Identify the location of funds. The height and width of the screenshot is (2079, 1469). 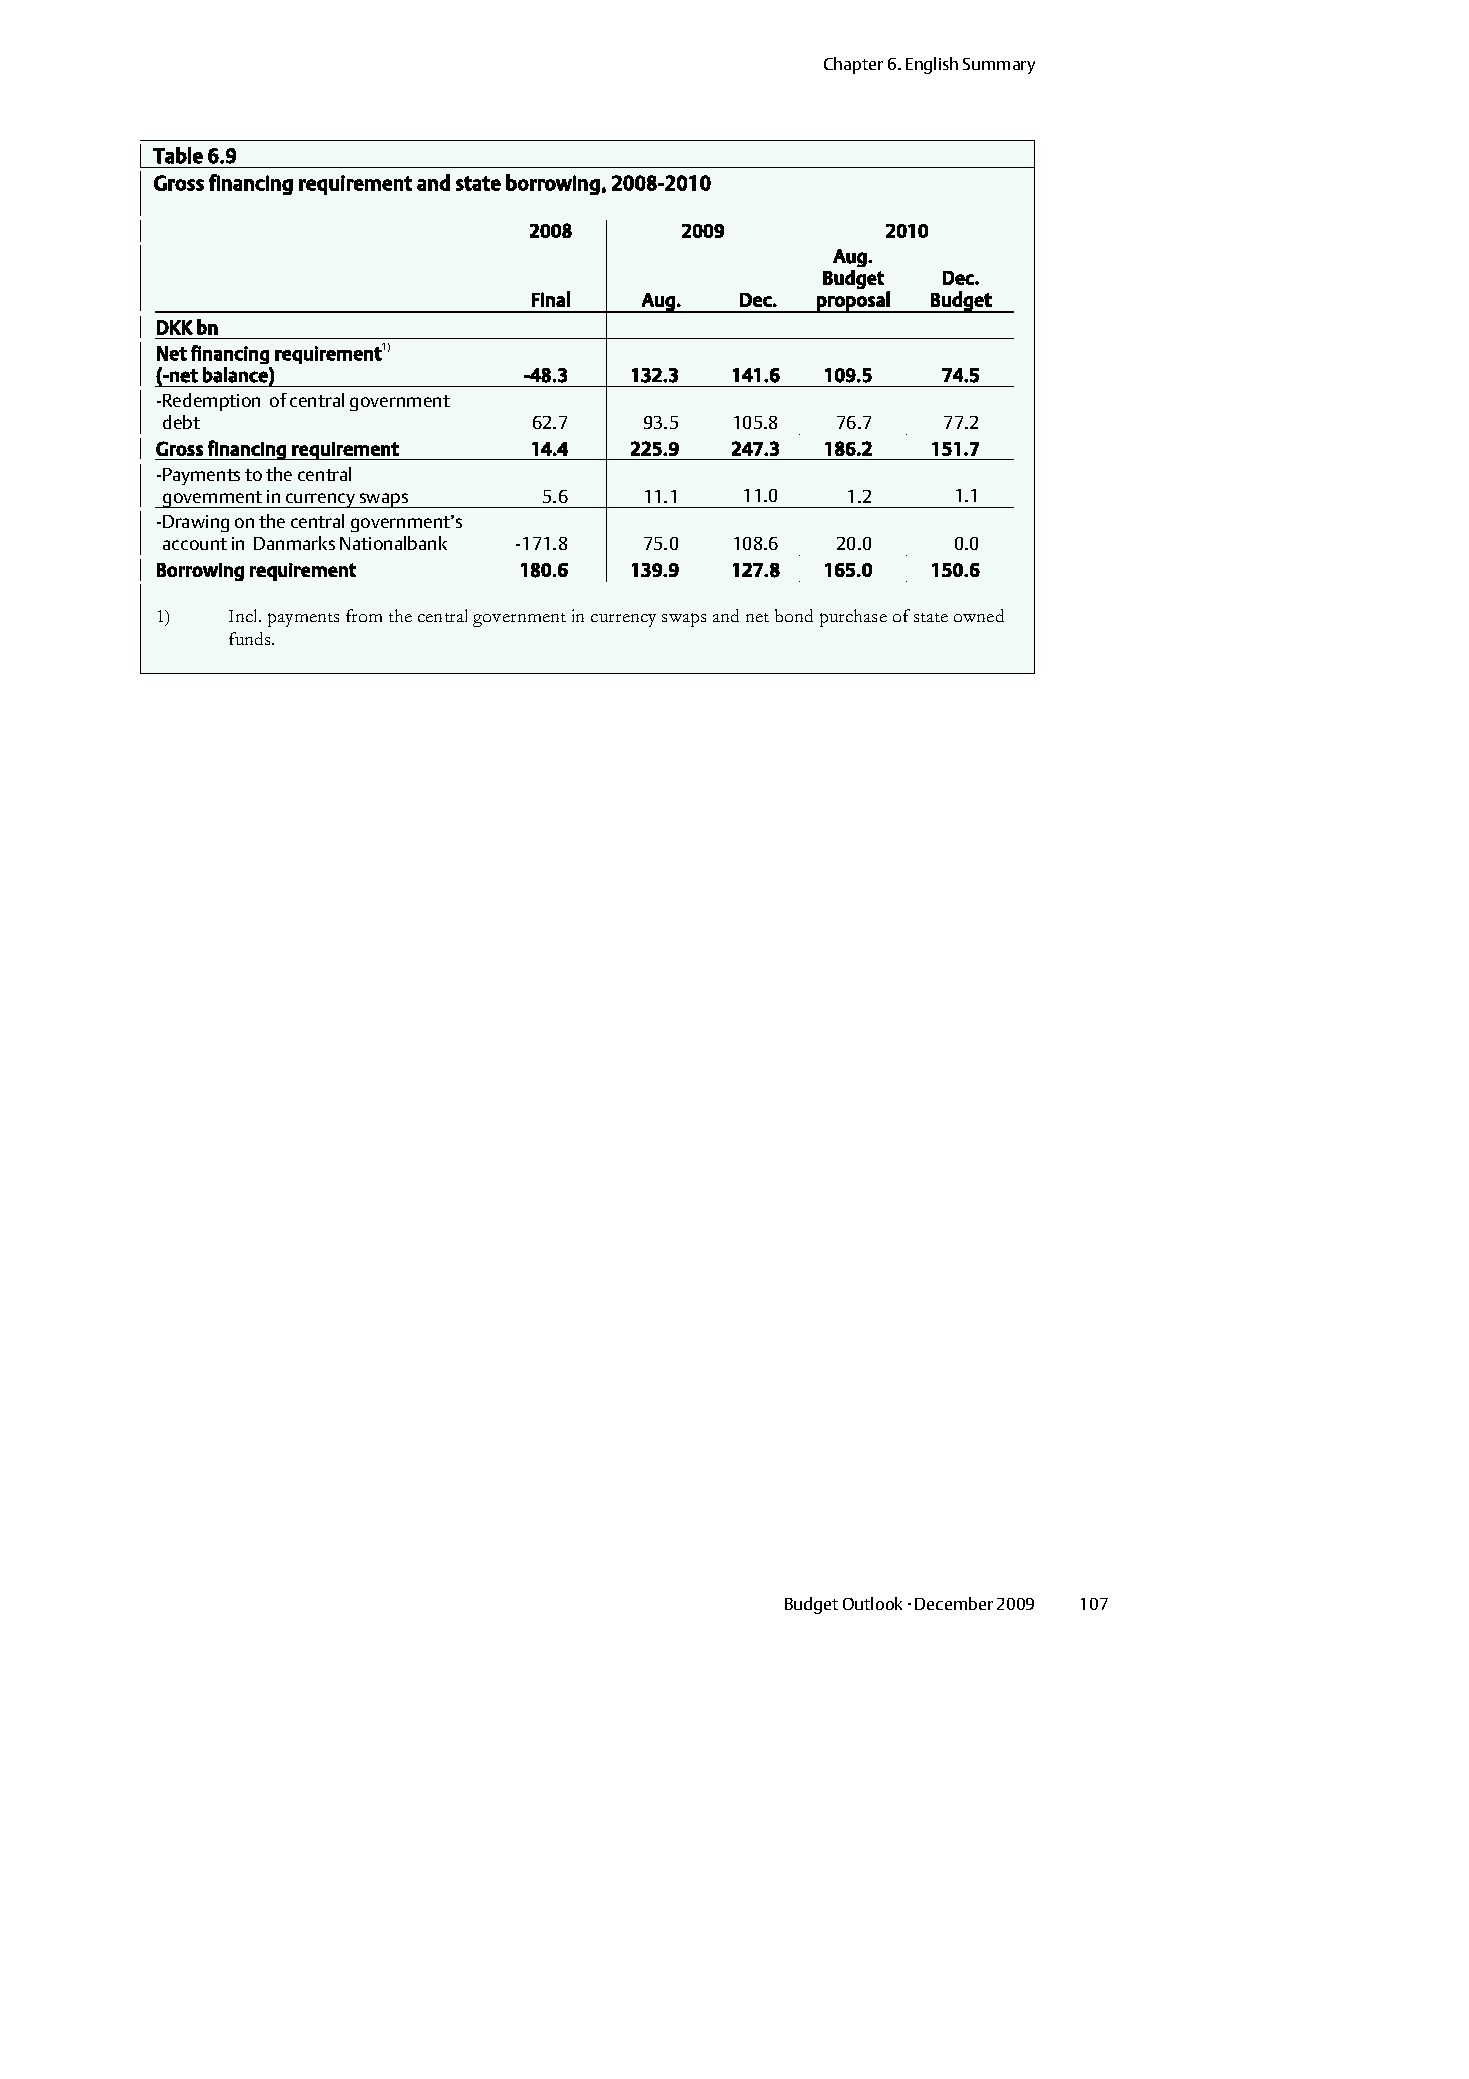
(251, 638).
